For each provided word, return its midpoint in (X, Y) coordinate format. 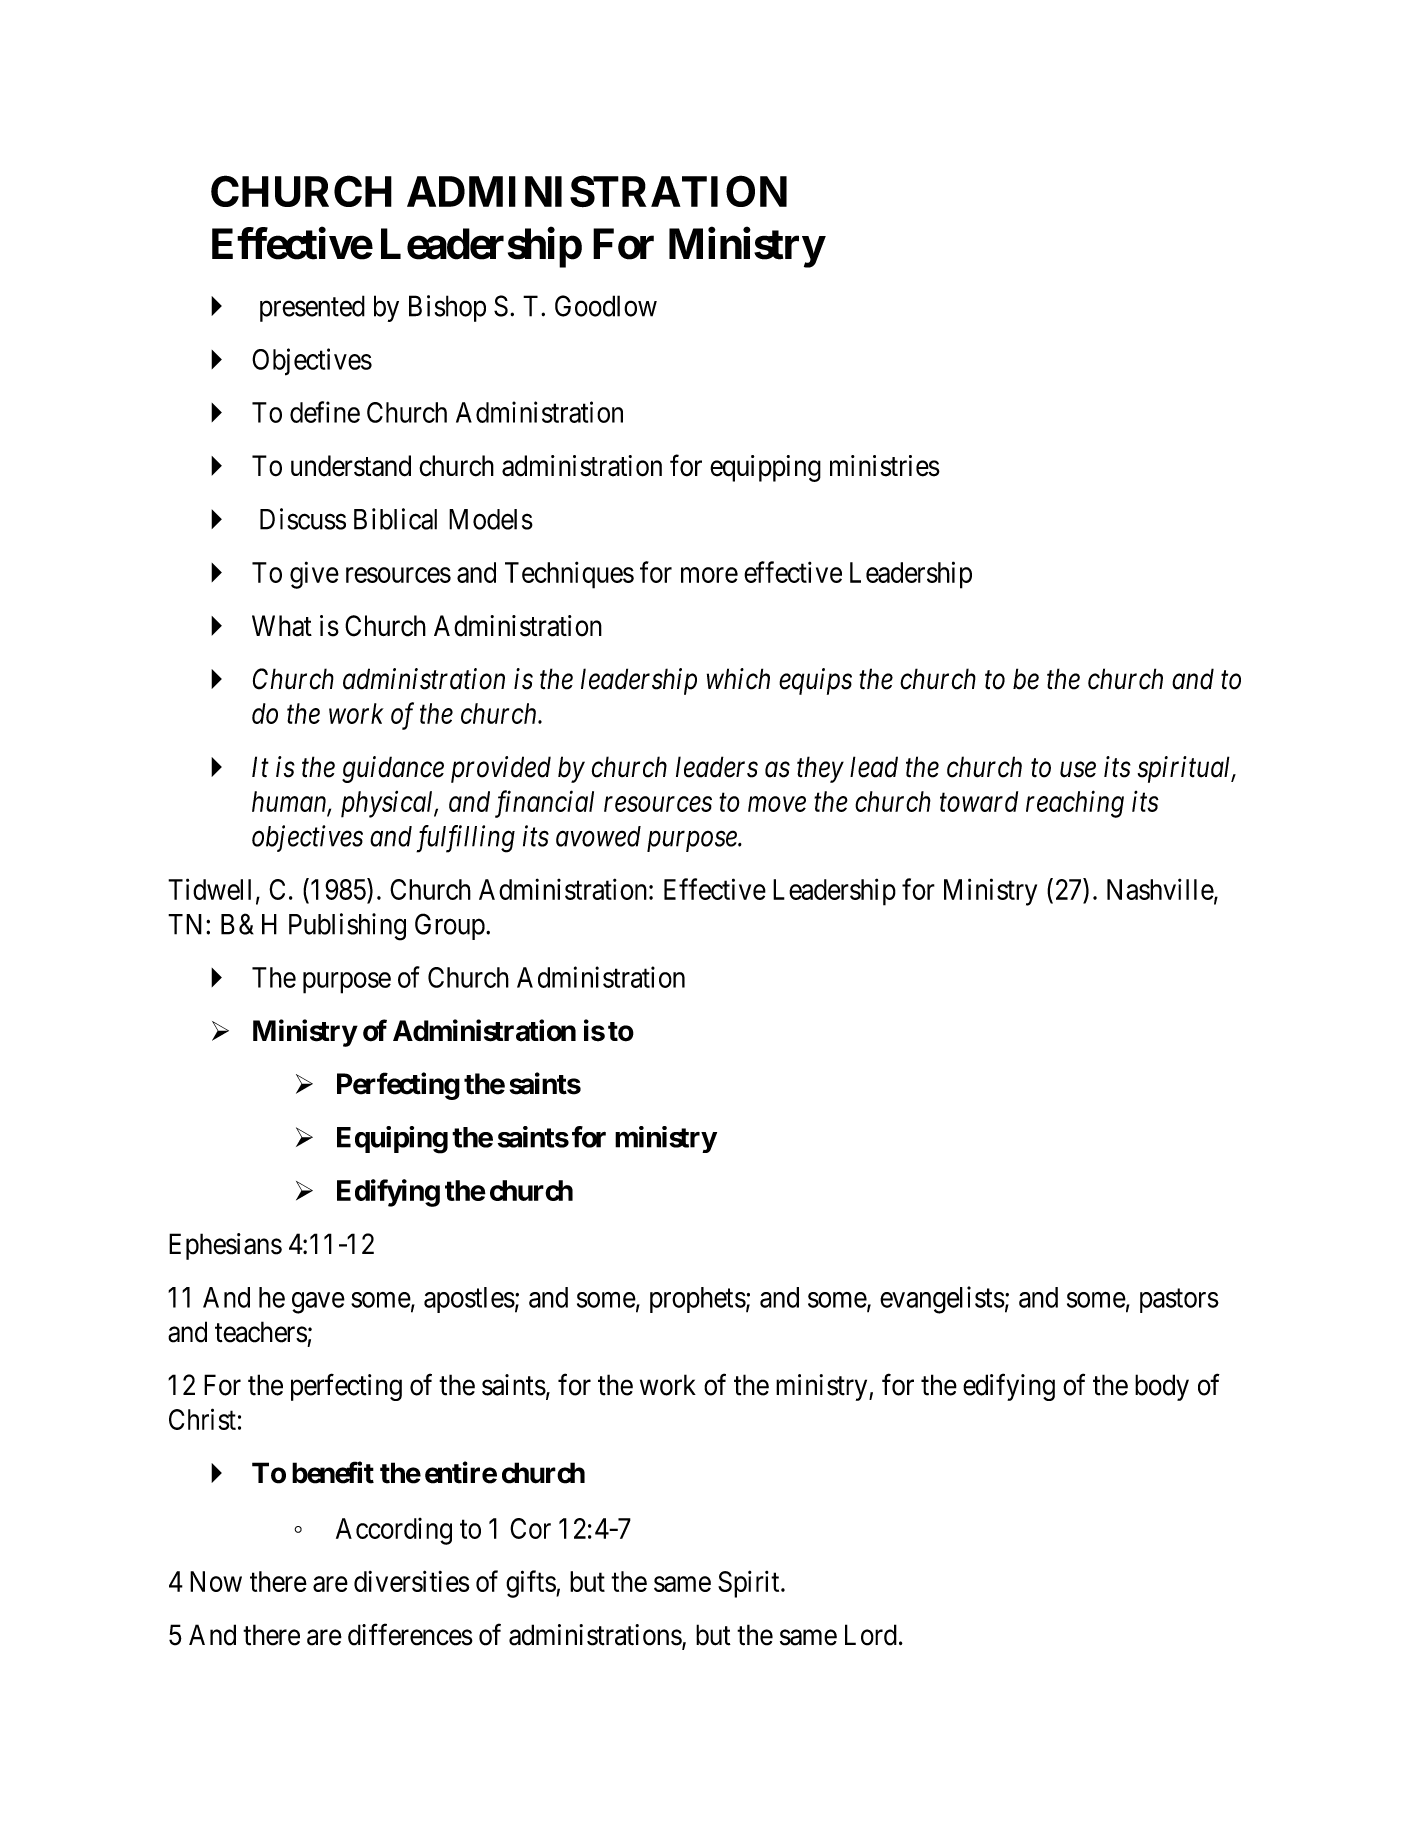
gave (318, 1303)
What (282, 626)
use (1078, 770)
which (738, 679)
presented (312, 308)
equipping (765, 468)
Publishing (347, 927)
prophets (698, 1300)
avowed (598, 836)
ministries (885, 466)
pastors (1179, 1301)
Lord (871, 1635)
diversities (412, 1581)
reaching (1075, 804)
